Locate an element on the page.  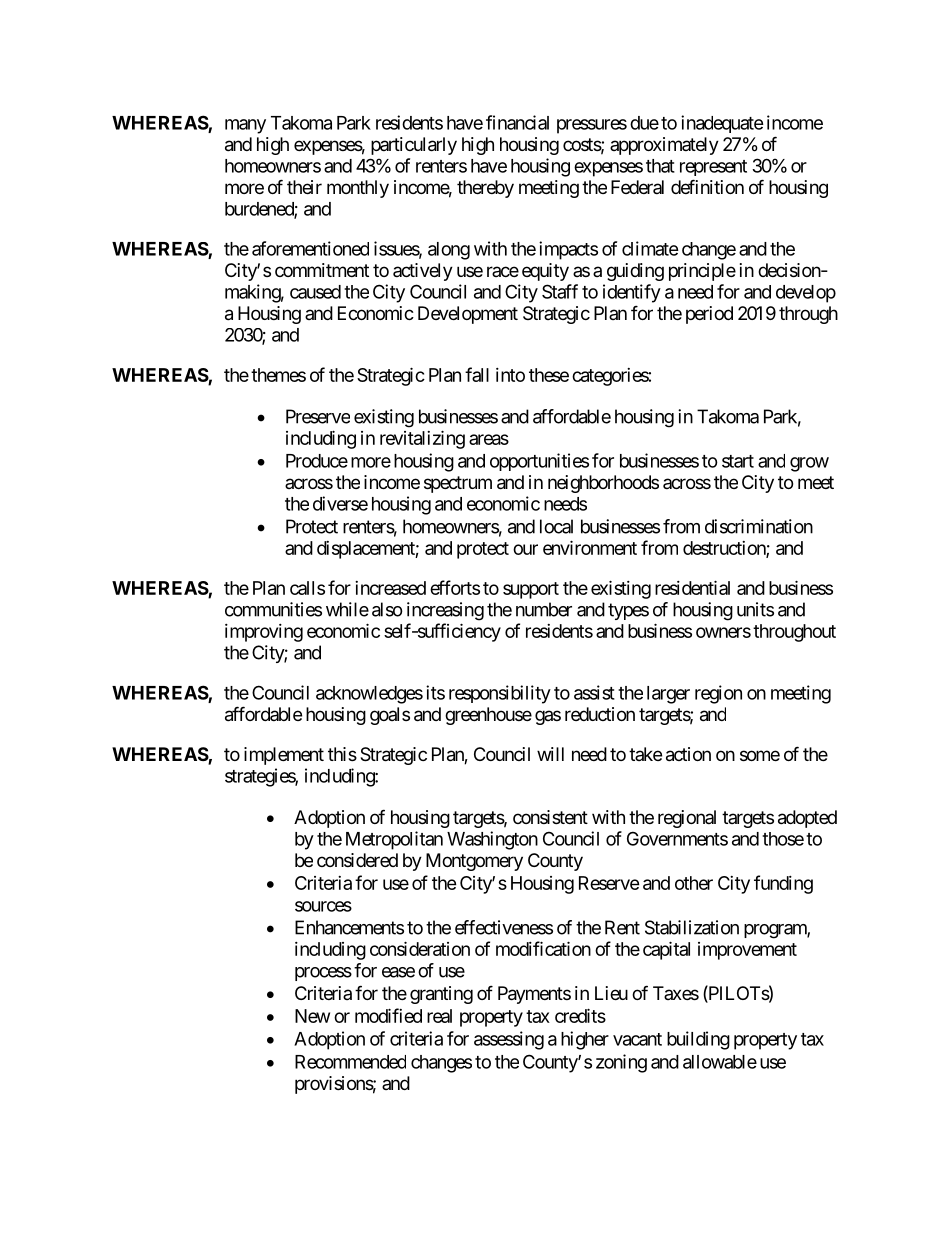
New is located at coordinates (312, 1016).
